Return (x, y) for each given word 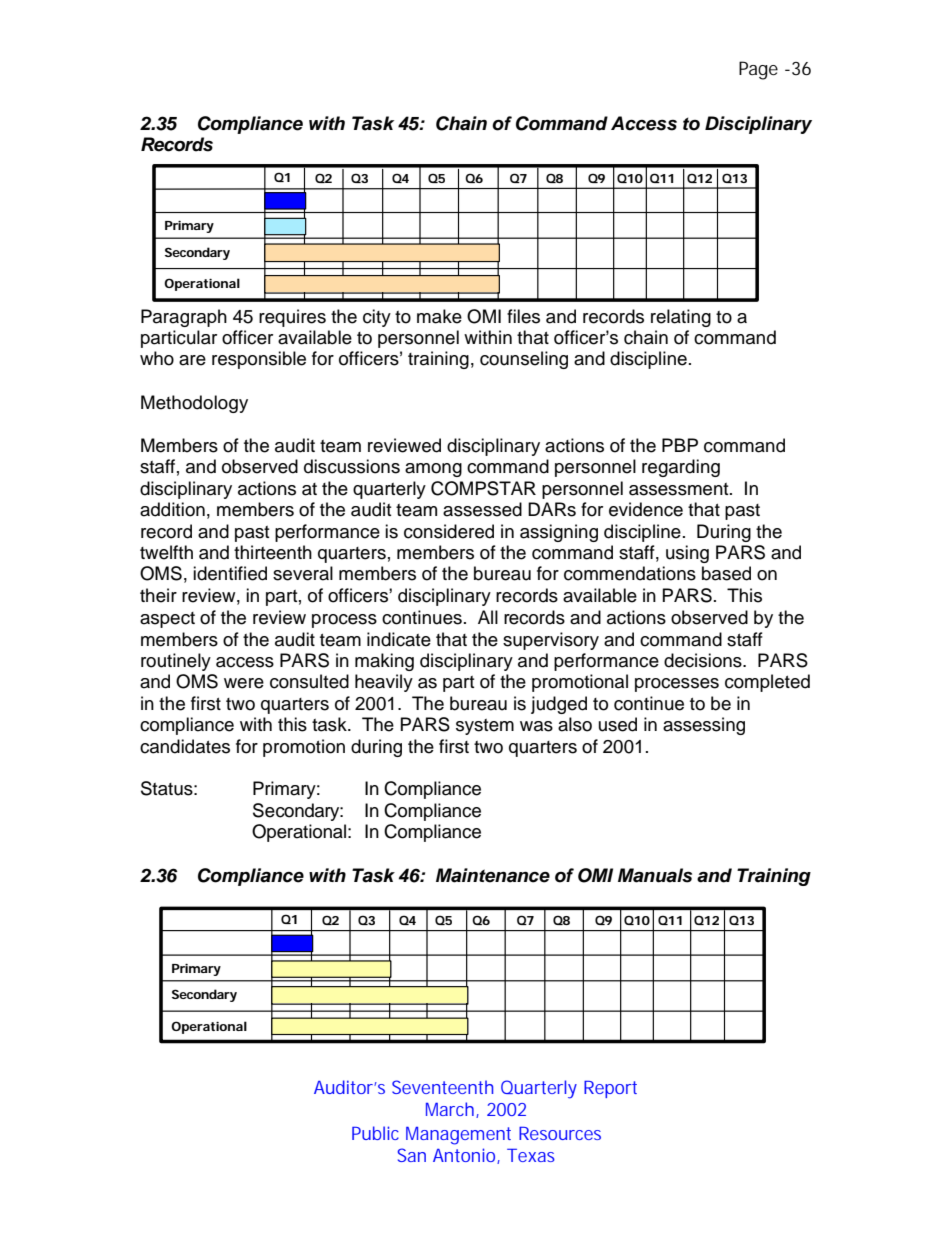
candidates (185, 746)
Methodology (194, 404)
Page (758, 70)
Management (458, 1136)
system (485, 727)
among (433, 470)
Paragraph (184, 318)
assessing (704, 726)
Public (375, 1133)
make (439, 316)
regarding (681, 468)
